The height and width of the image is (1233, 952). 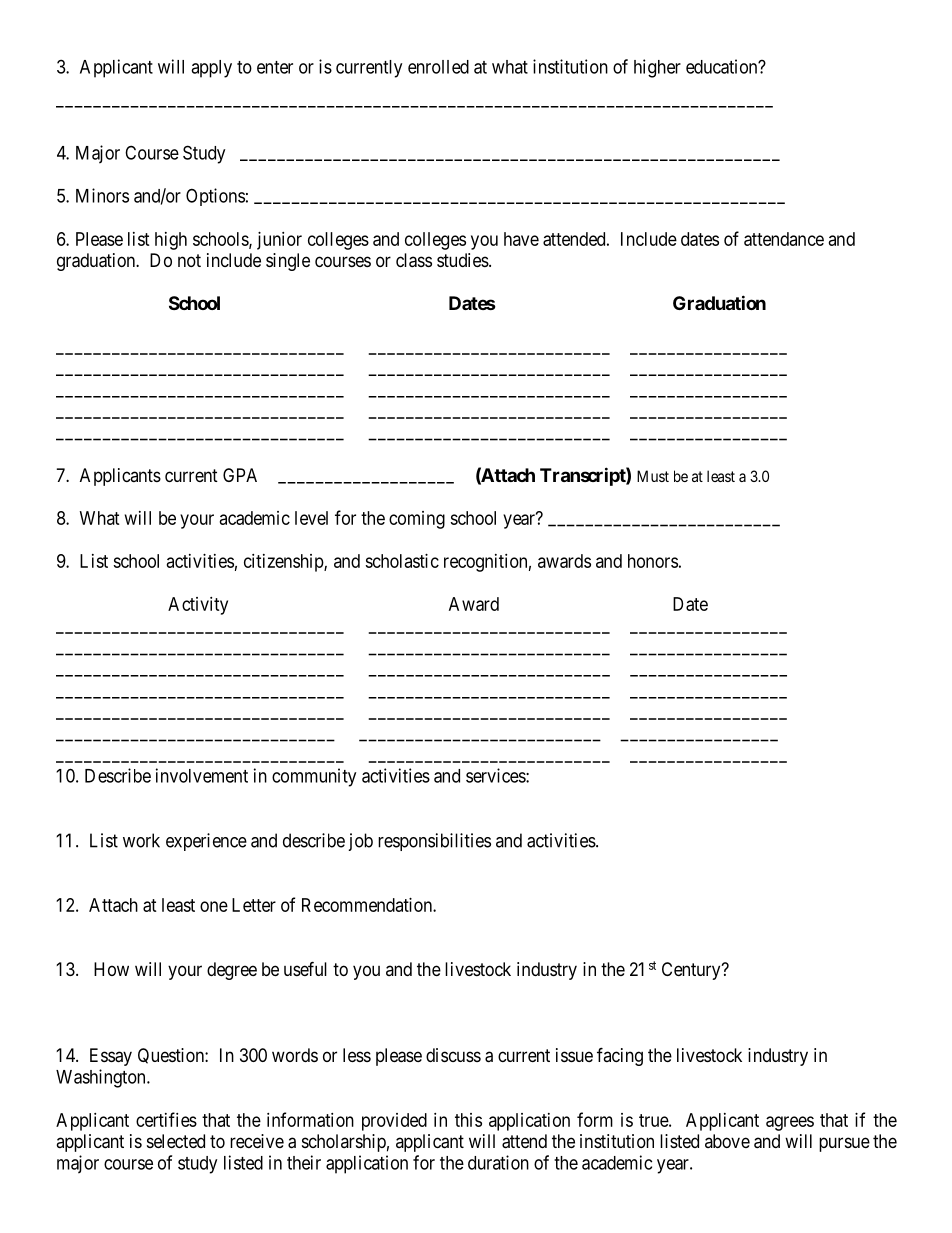 What do you see at coordinates (189, 260) in the image?
I see `not` at bounding box center [189, 260].
